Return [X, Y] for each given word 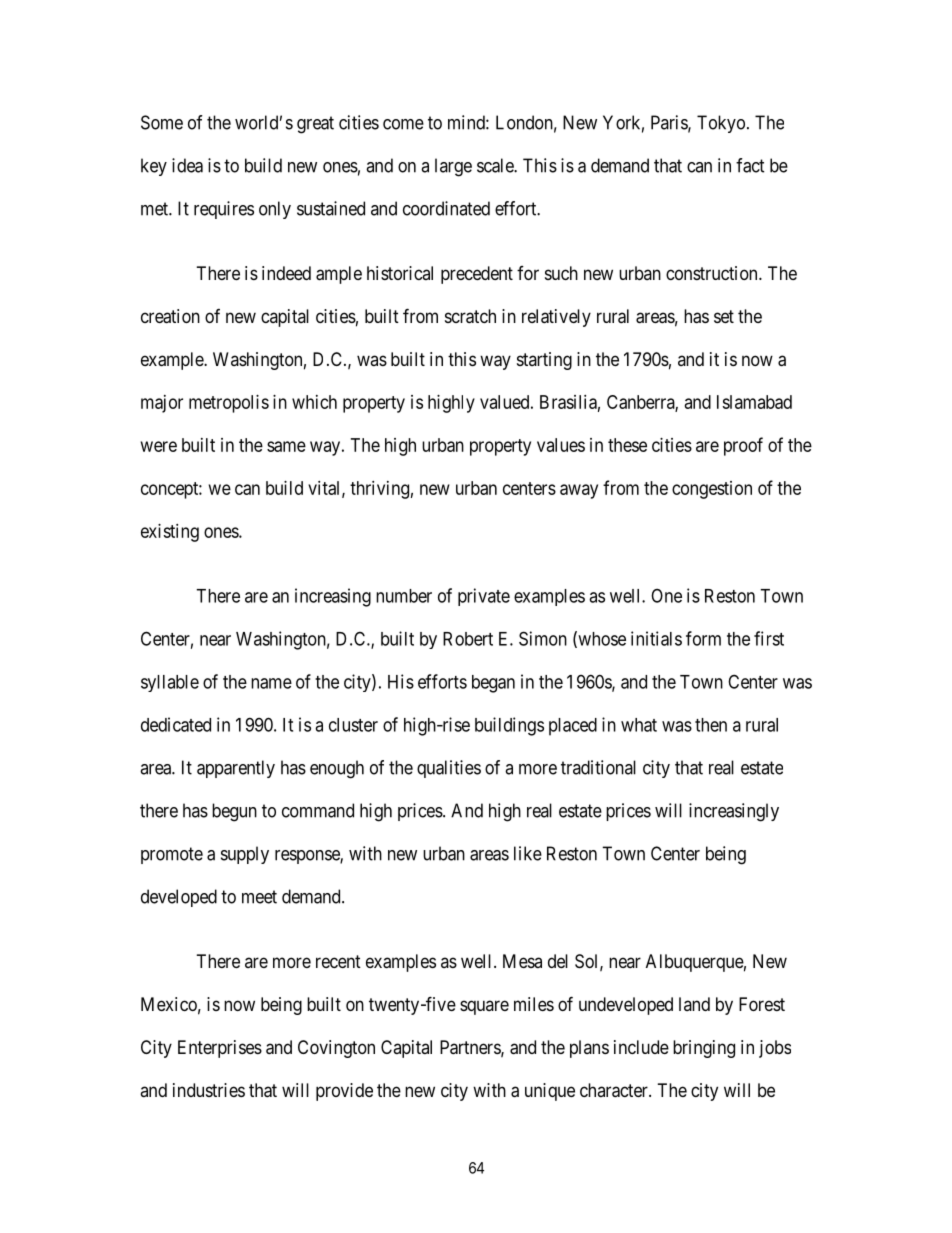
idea [187, 165]
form [703, 638]
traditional [598, 767]
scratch [470, 316]
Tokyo [721, 124]
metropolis [229, 404]
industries [209, 1090]
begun [234, 812]
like [528, 853]
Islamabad [754, 402]
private [484, 597]
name [271, 683]
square [484, 1007]
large [453, 167]
